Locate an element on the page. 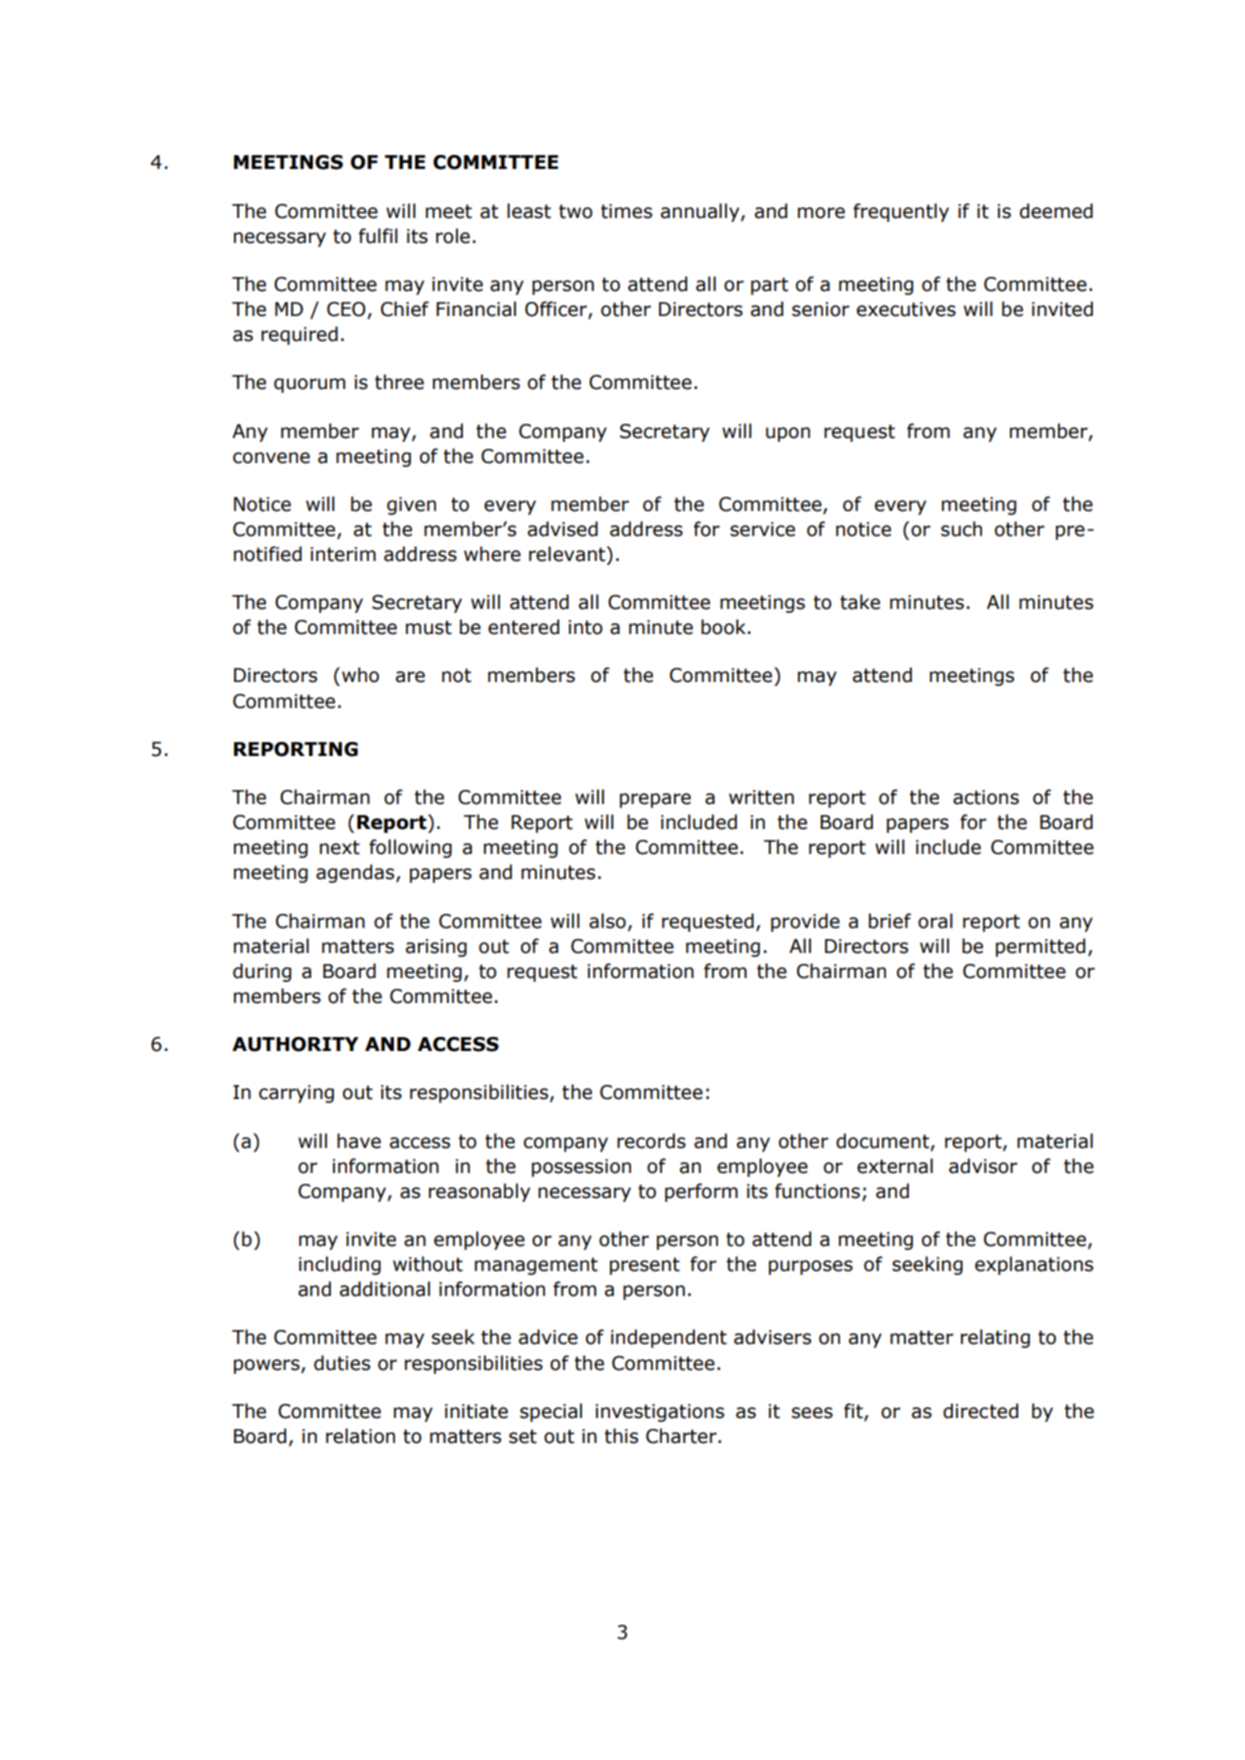  relation is located at coordinates (360, 1436).
